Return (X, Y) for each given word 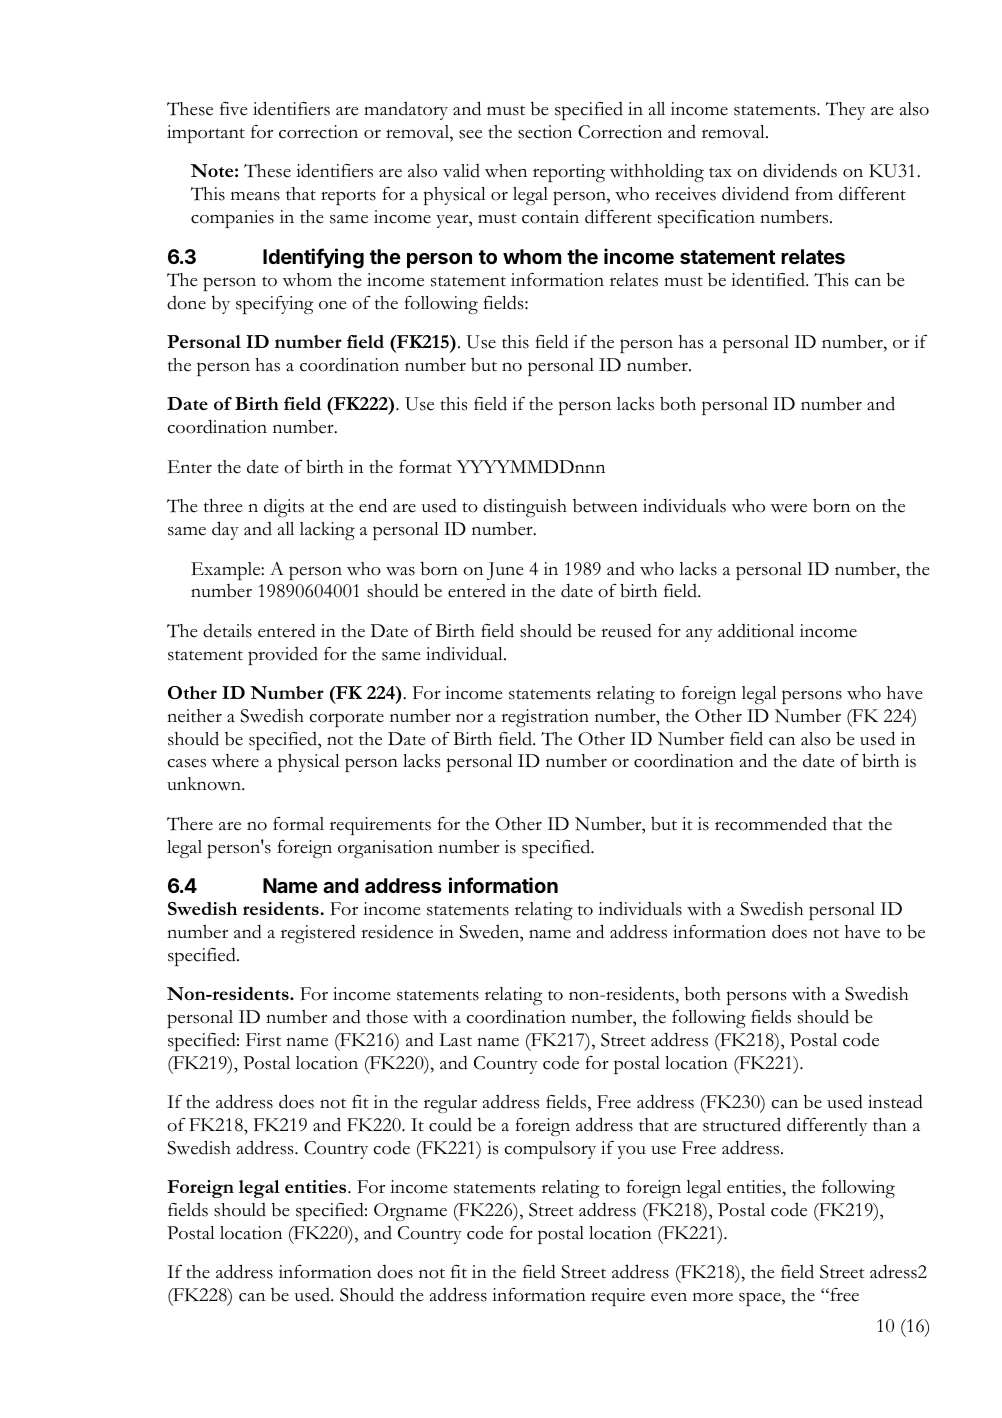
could (450, 1125)
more (713, 1297)
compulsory (550, 1150)
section (545, 132)
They (845, 111)
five (234, 109)
